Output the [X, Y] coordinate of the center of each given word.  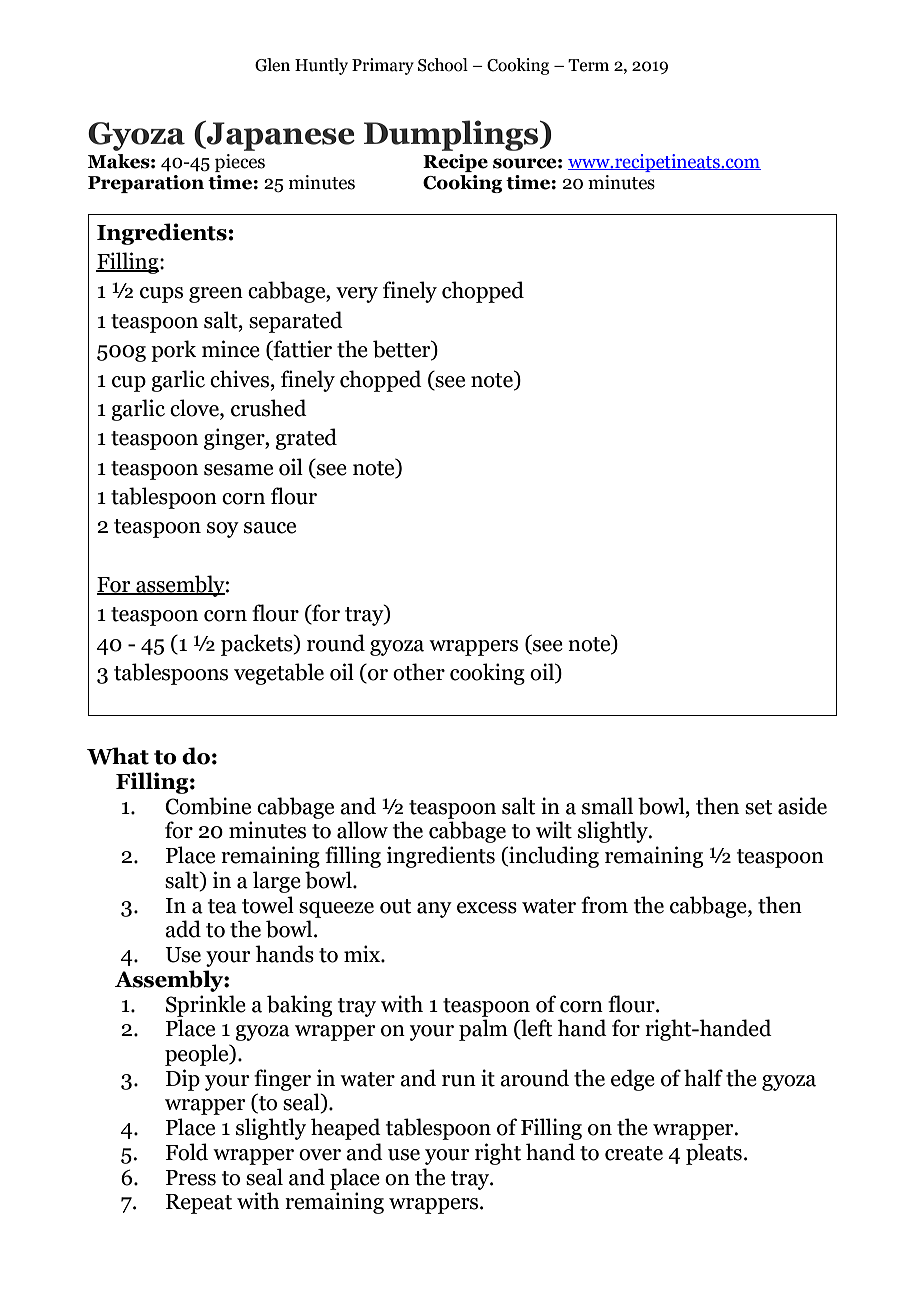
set [759, 807]
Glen [272, 65]
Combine [208, 806]
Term [588, 65]
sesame [238, 470]
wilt [554, 830]
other [419, 672]
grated [306, 439]
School [443, 65]
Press [191, 1178]
